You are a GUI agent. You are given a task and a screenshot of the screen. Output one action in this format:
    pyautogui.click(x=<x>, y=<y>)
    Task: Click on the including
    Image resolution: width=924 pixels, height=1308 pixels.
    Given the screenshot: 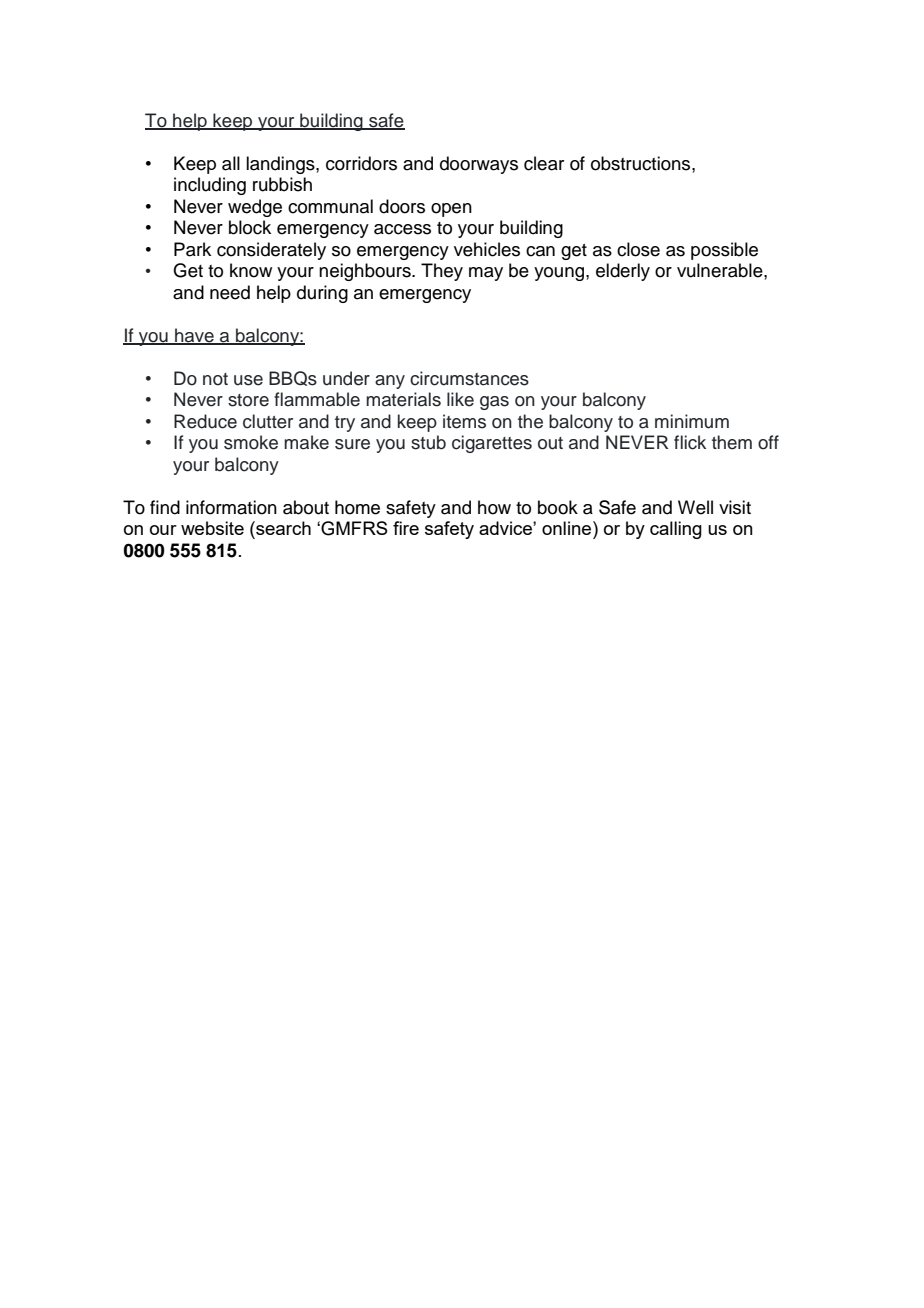 What is the action you would take?
    pyautogui.click(x=210, y=186)
